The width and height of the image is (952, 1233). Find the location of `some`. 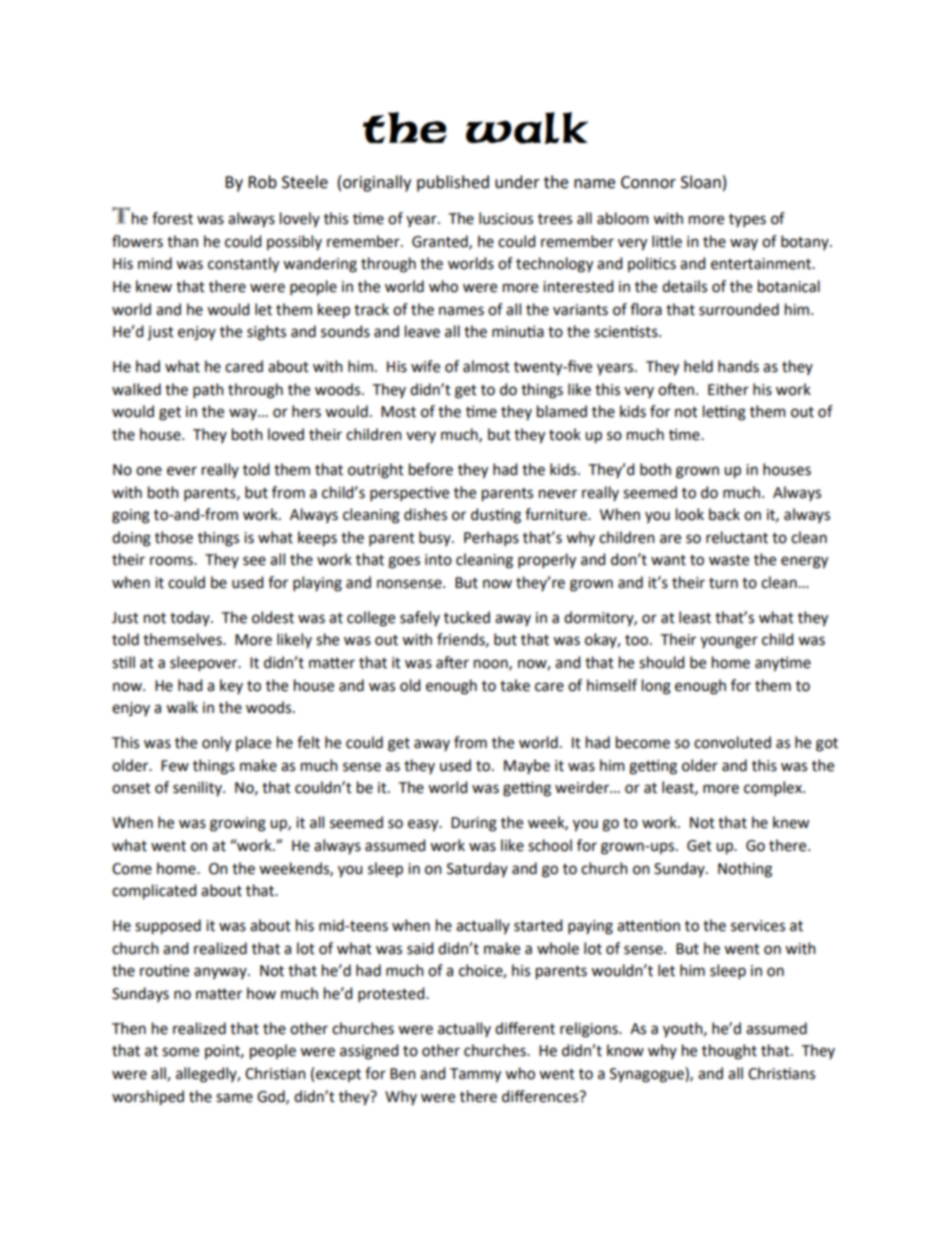

some is located at coordinates (180, 1052).
